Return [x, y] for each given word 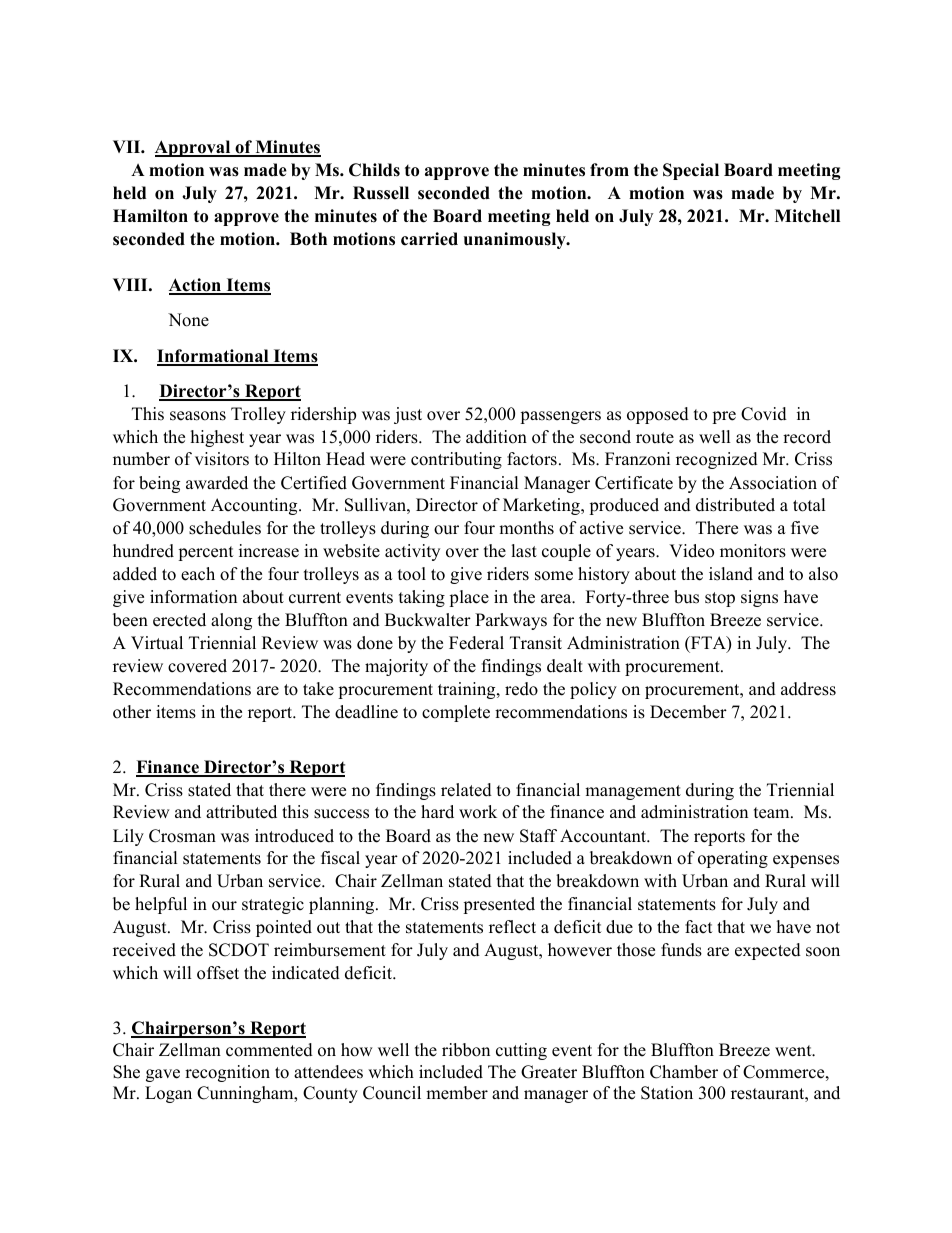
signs [759, 598]
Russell [381, 193]
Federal [476, 643]
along [231, 621]
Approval [194, 148]
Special [691, 171]
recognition [227, 1073]
